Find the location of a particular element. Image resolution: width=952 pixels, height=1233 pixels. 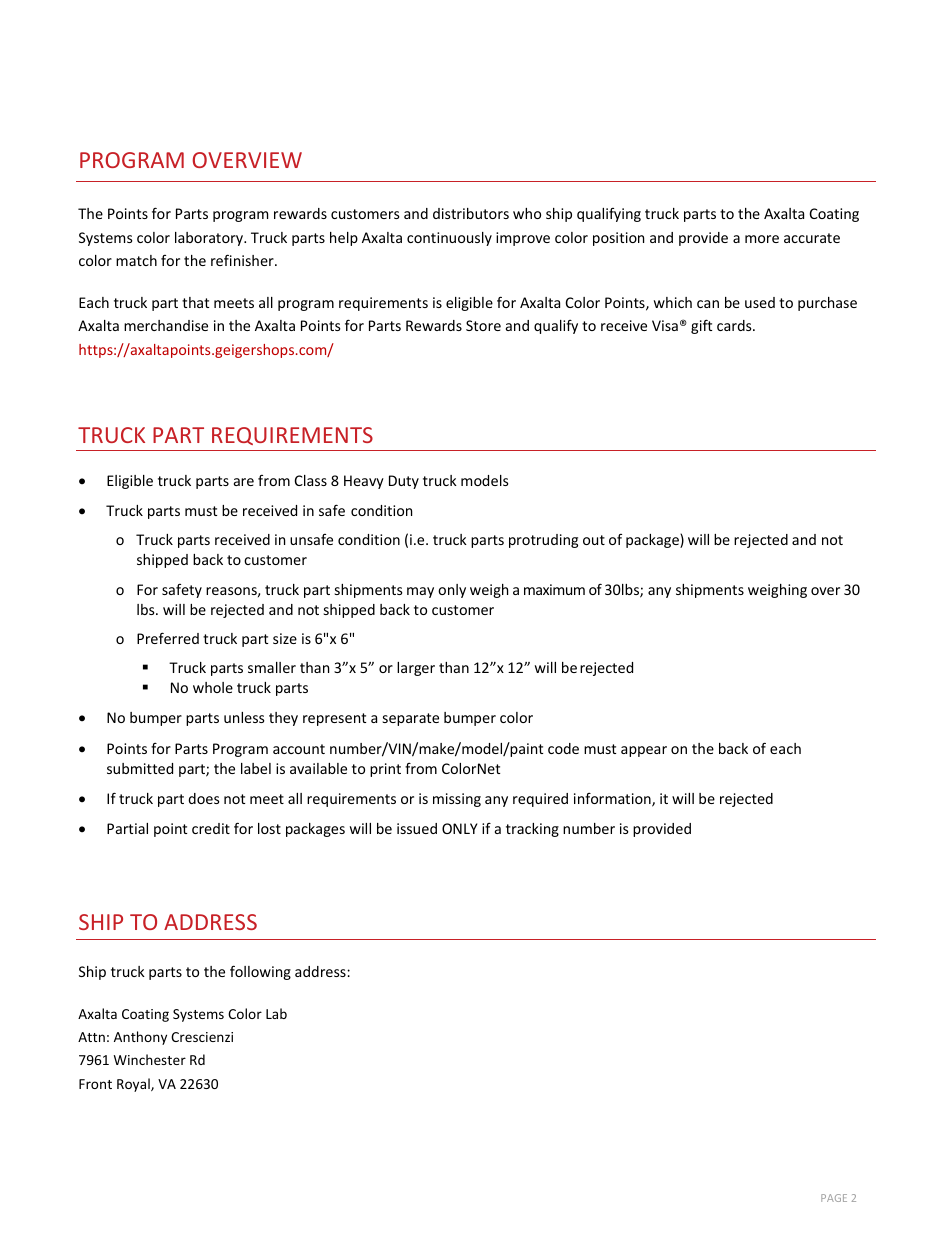

Royal is located at coordinates (134, 1085).
